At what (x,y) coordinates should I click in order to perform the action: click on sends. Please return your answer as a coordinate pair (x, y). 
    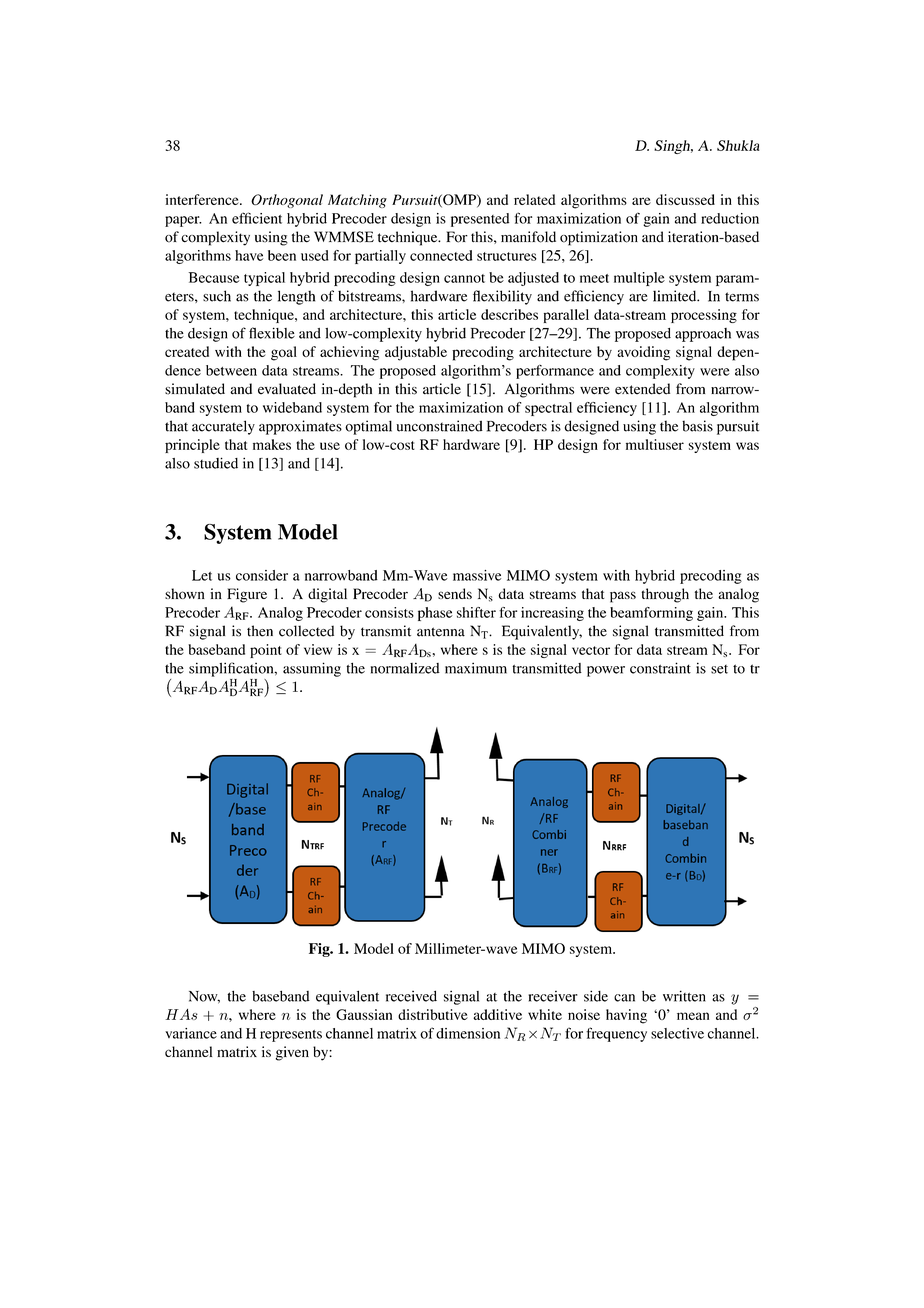
    Looking at the image, I should click on (455, 593).
